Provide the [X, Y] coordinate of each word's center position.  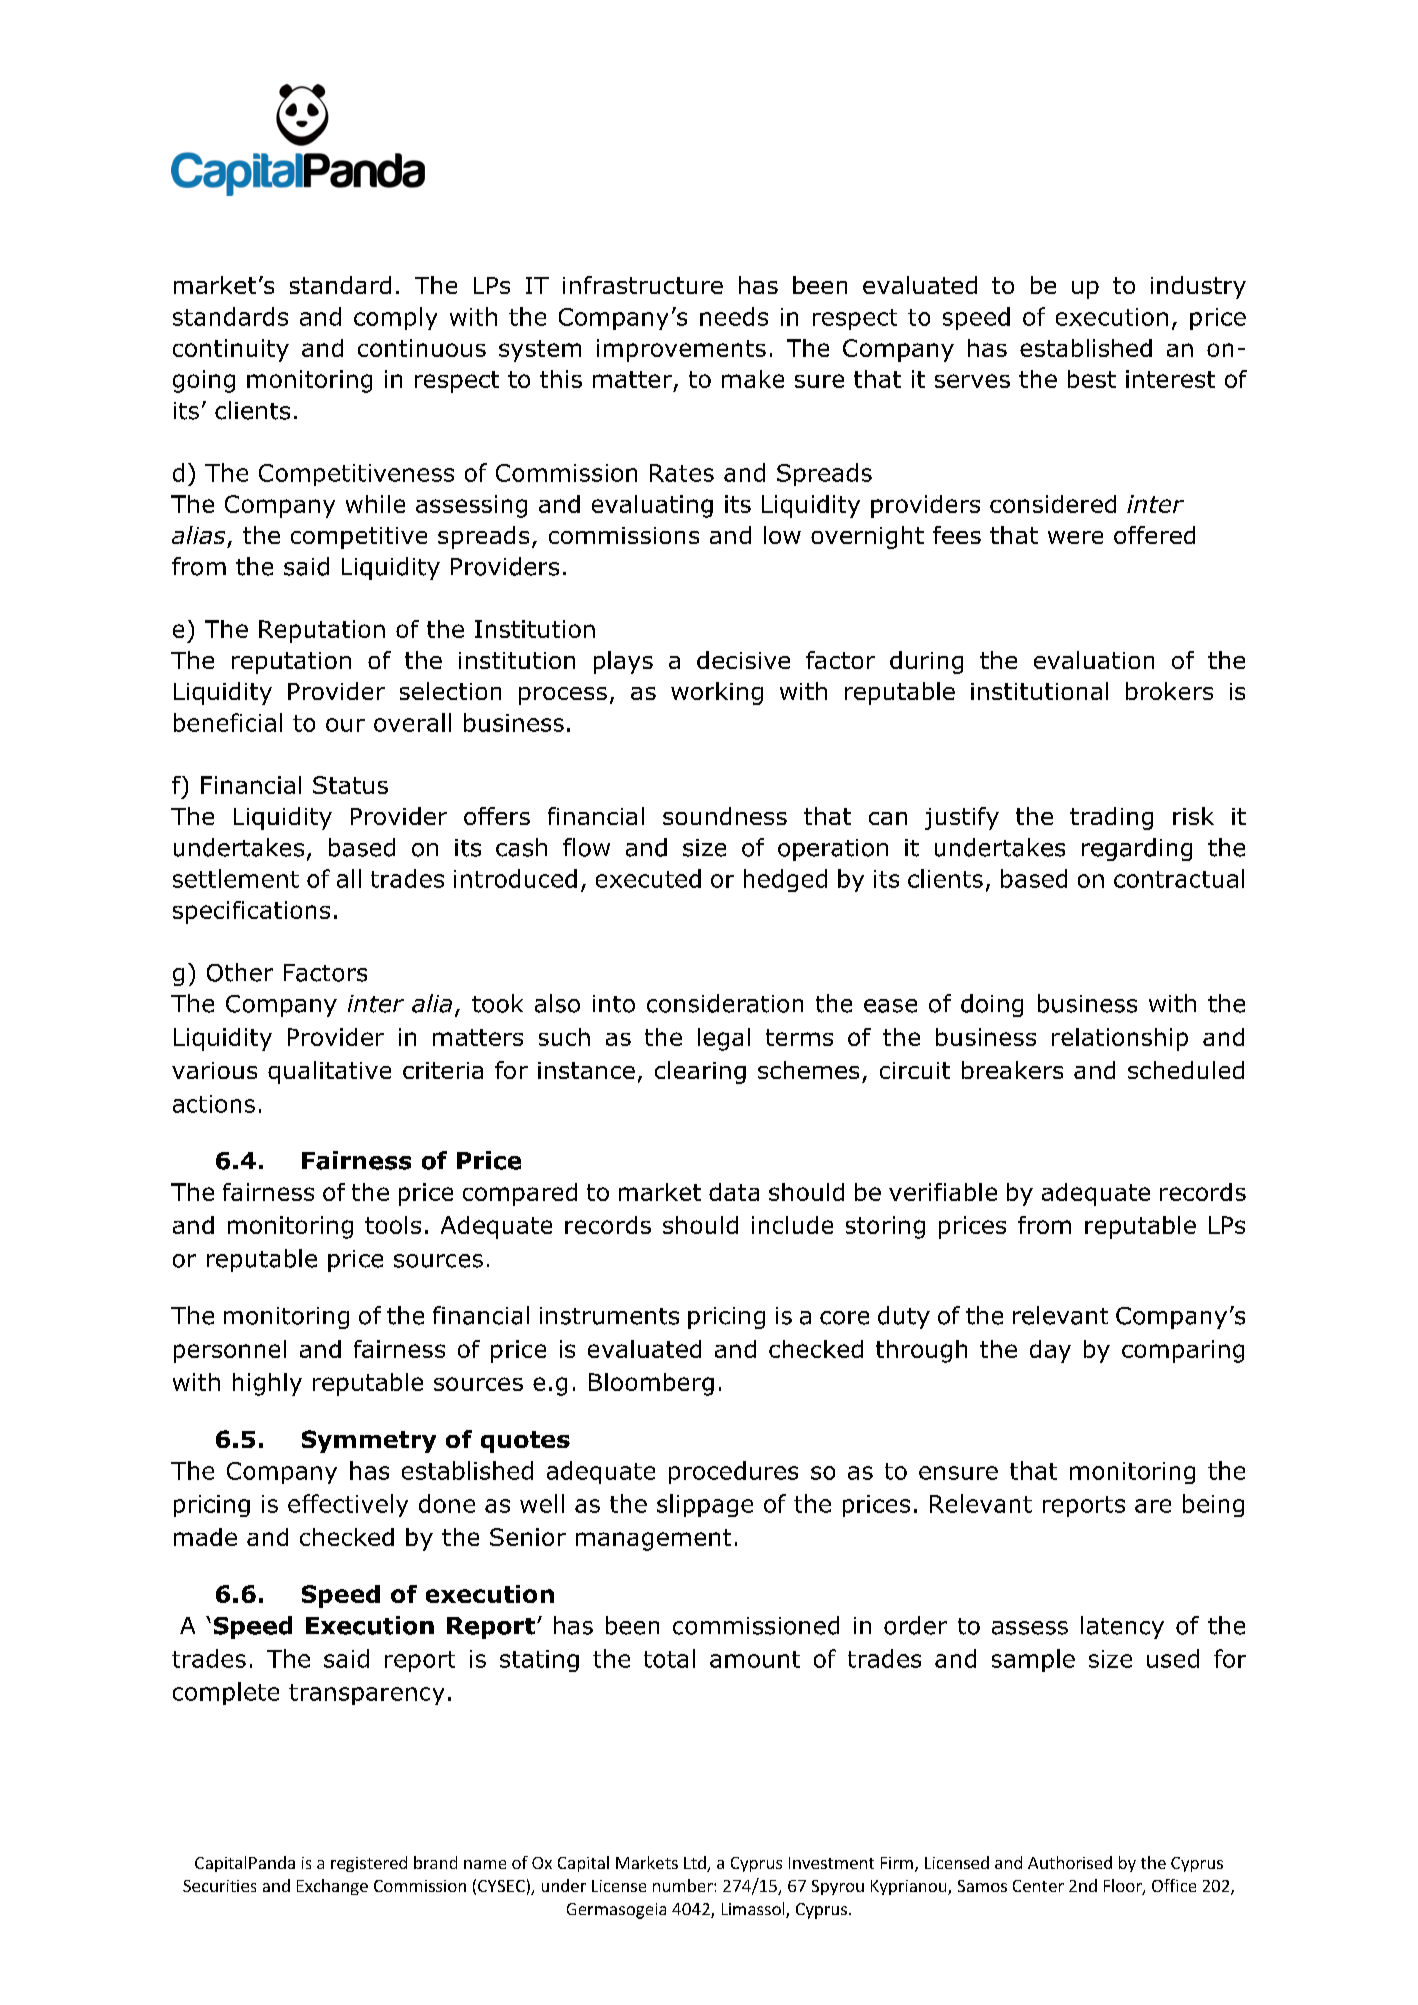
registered [369, 1864]
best [1092, 379]
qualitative [329, 1072]
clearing [700, 1072]
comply [395, 318]
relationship [1120, 1039]
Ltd [696, 1864]
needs [734, 316]
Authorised [1070, 1862]
